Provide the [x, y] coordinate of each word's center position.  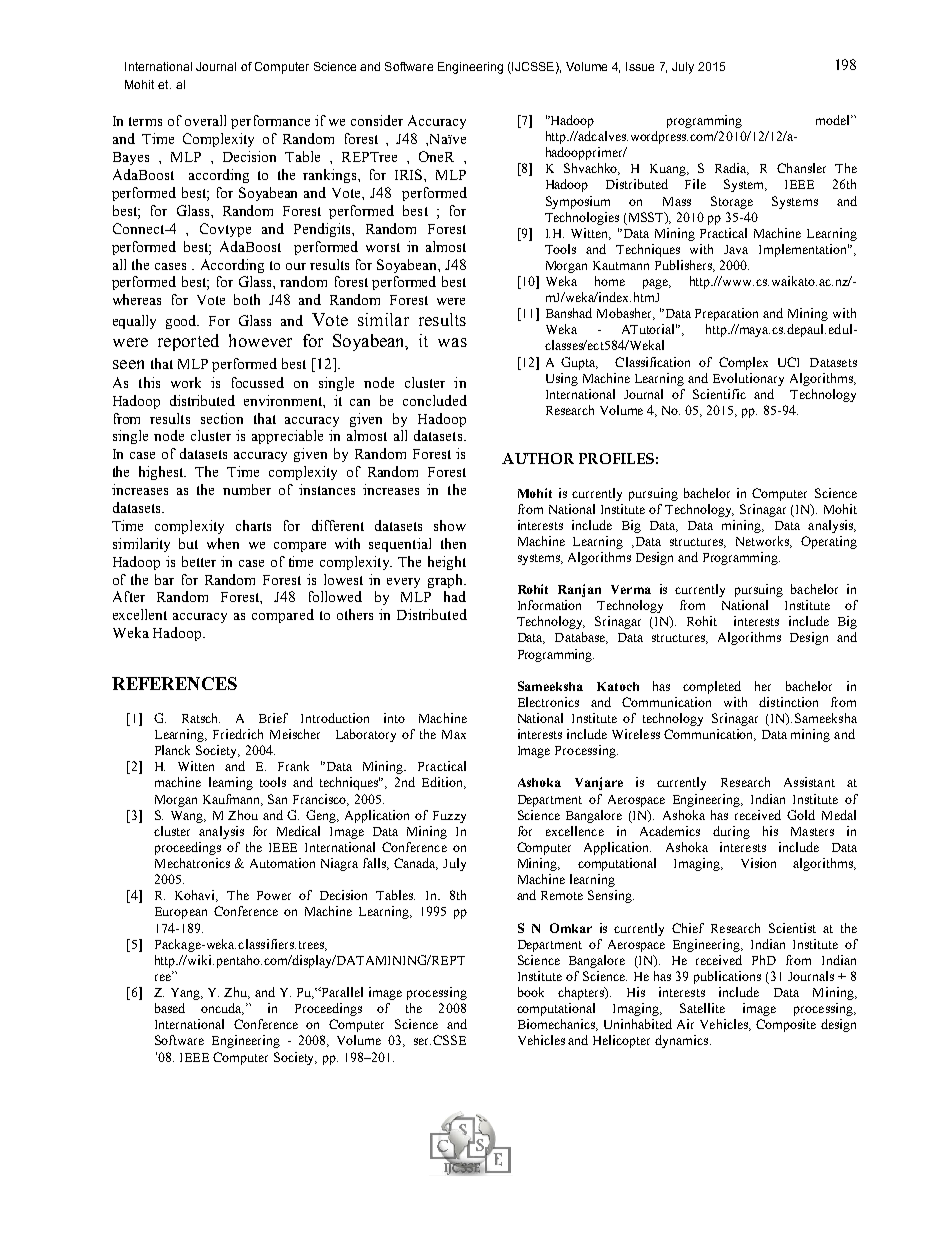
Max [454, 734]
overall [205, 120]
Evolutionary [748, 379]
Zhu [237, 993]
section [222, 418]
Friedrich [238, 734]
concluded [435, 400]
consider [377, 120]
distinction [788, 702]
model [834, 120]
